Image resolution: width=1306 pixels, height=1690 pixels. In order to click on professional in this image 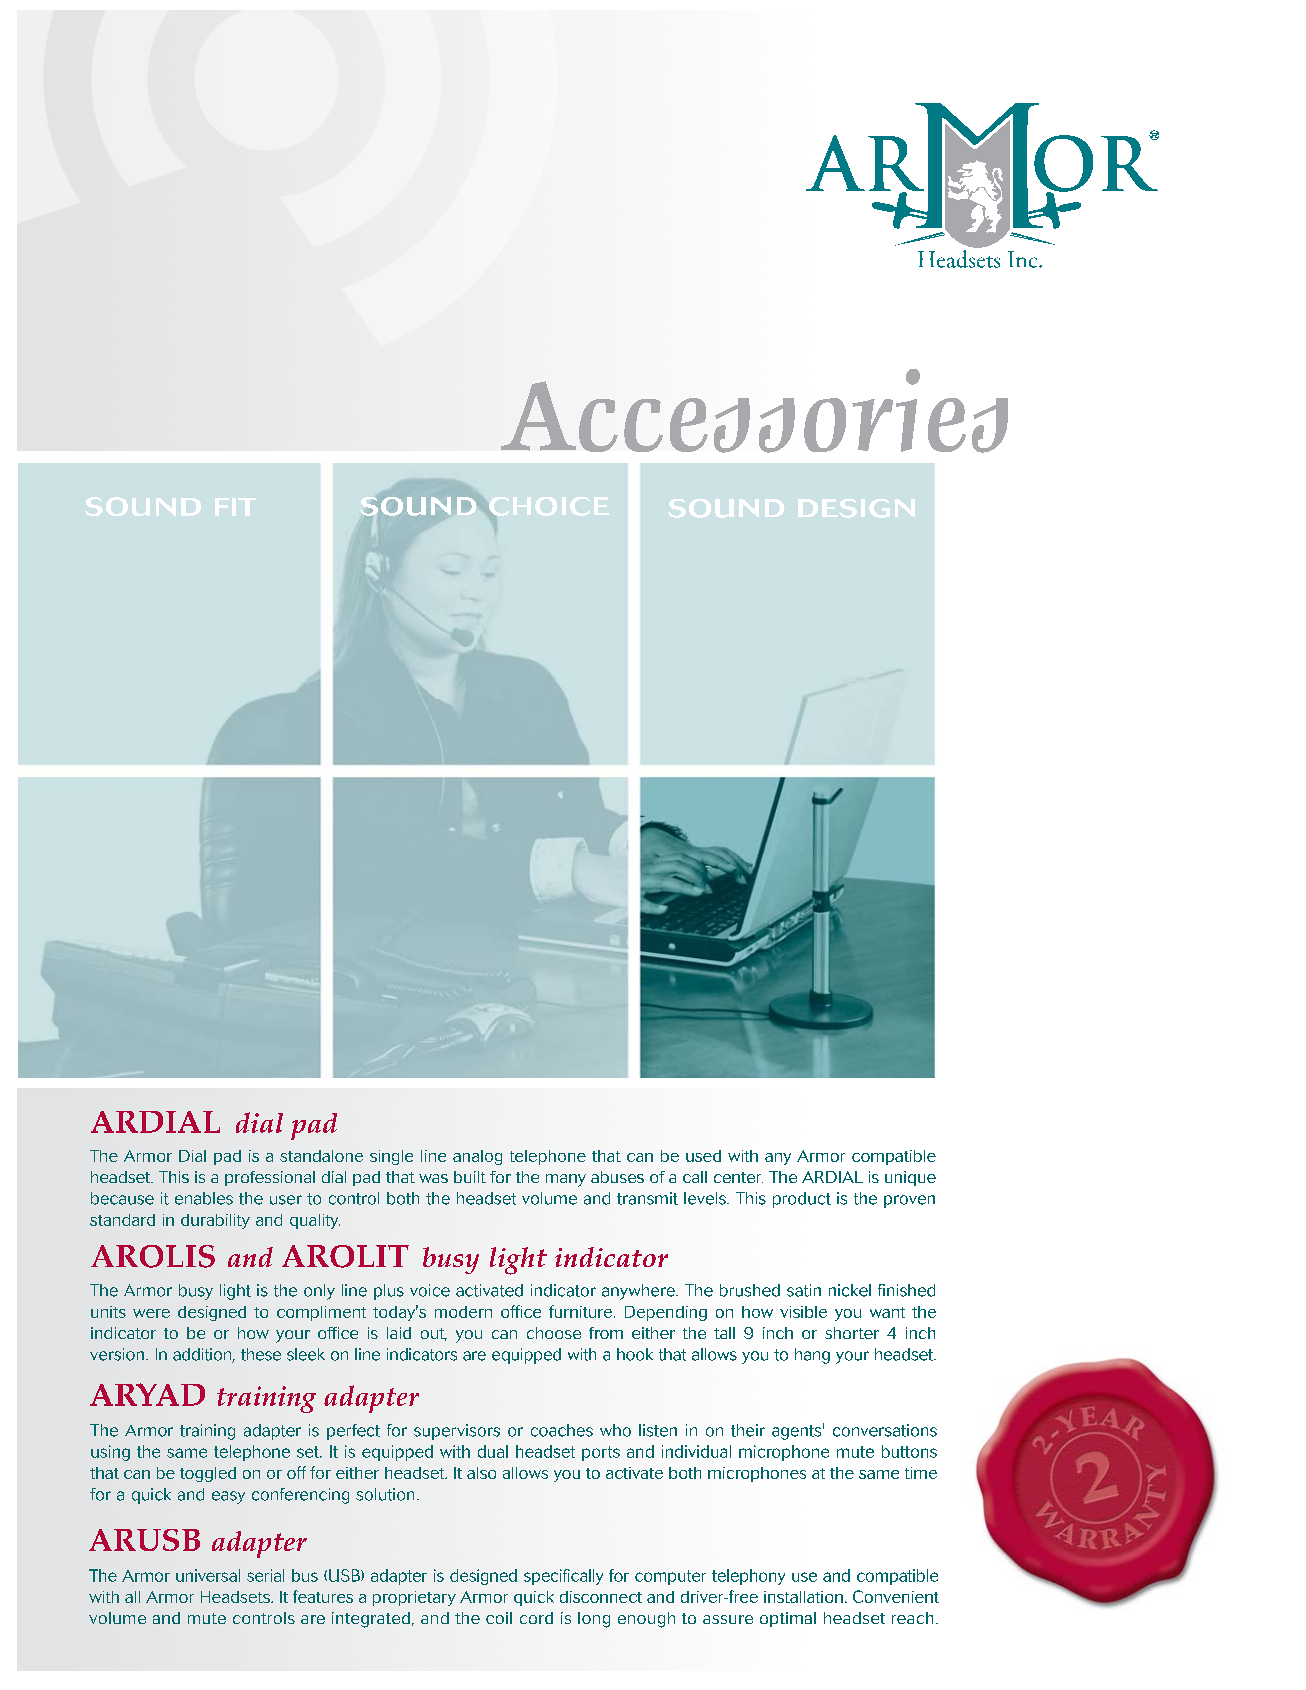, I will do `click(270, 1178)`.
